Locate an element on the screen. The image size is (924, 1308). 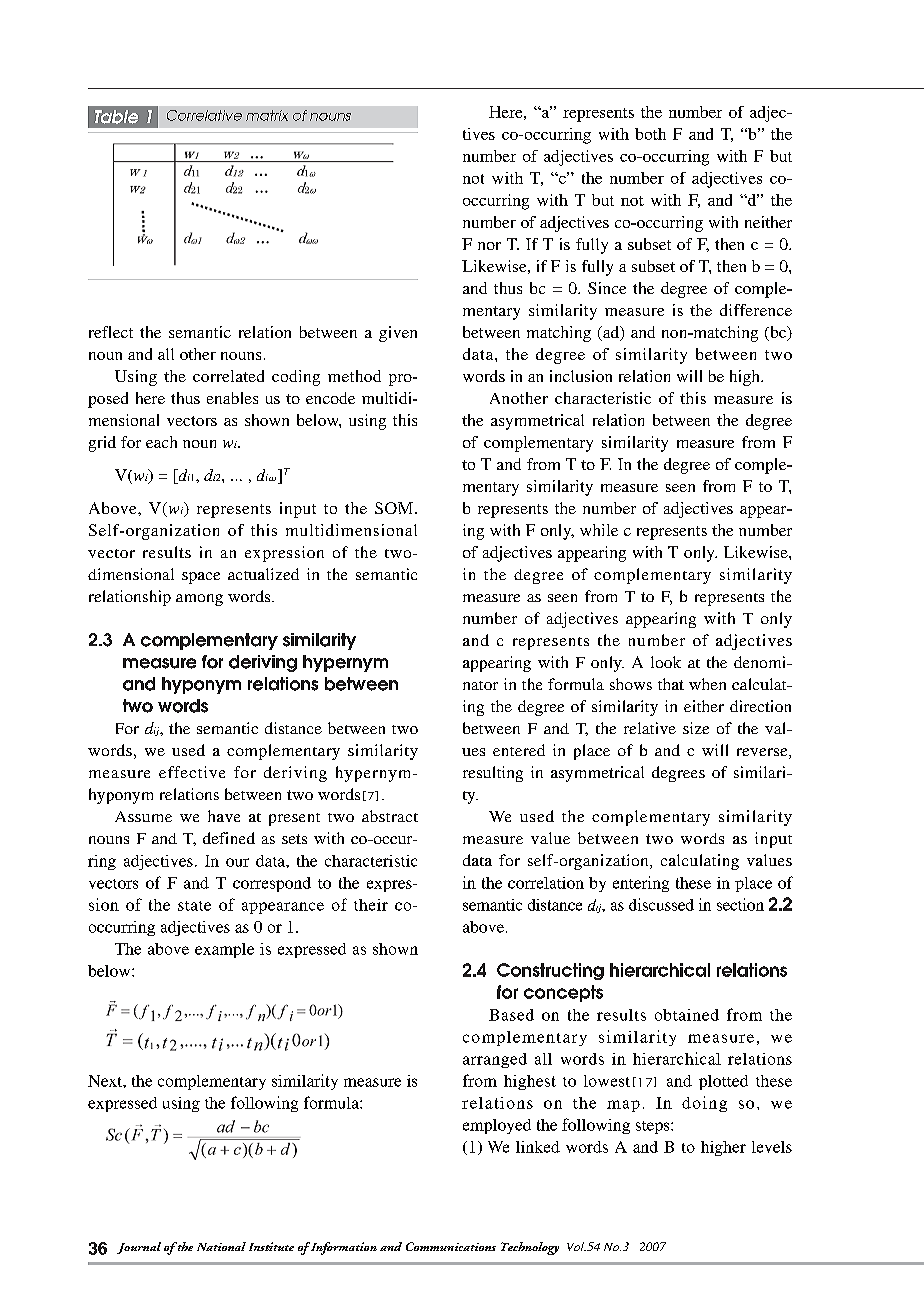
nor is located at coordinates (489, 246).
